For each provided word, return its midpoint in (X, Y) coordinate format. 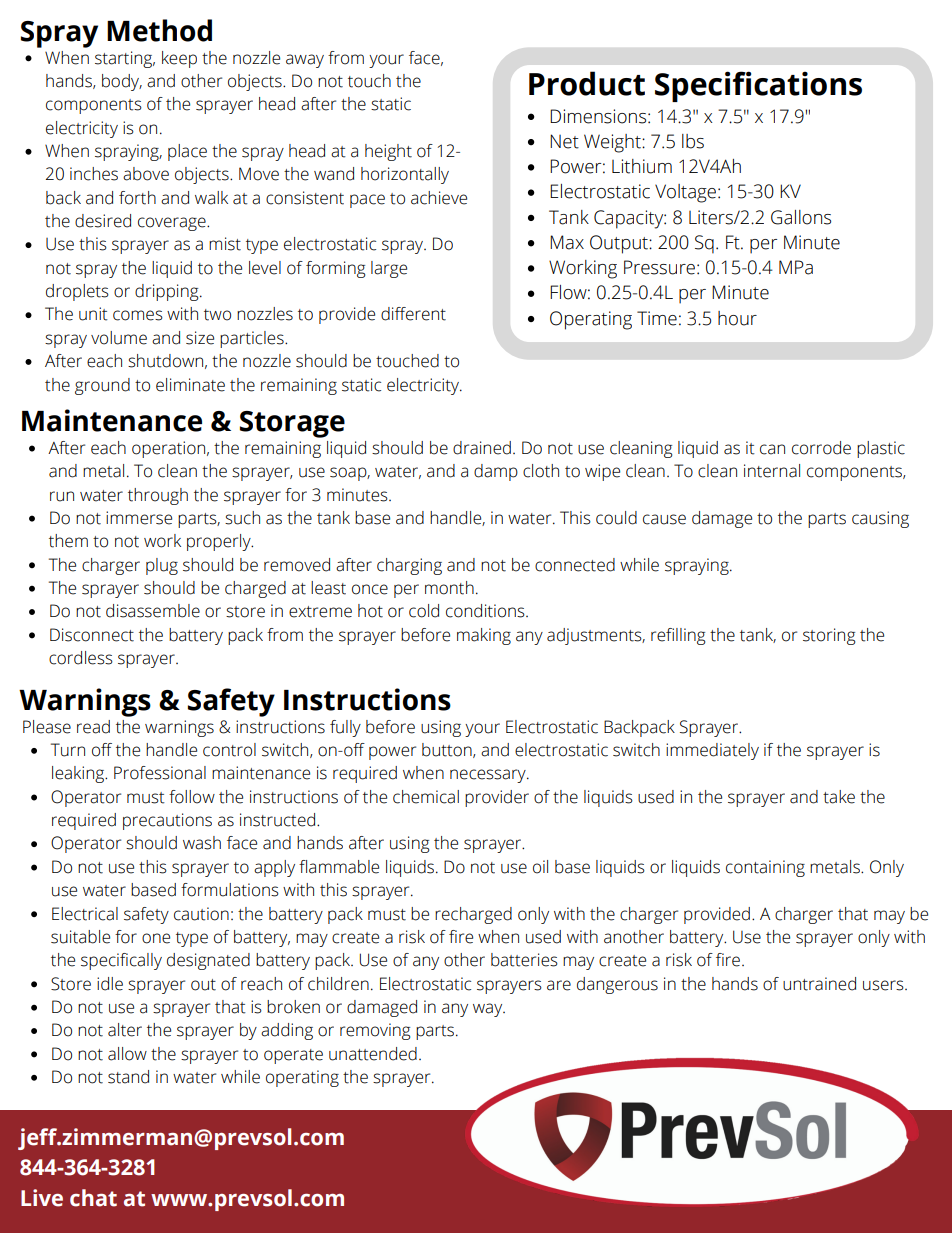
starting (125, 59)
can (772, 449)
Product (587, 83)
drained (482, 448)
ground (102, 386)
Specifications (758, 86)
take (839, 797)
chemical (426, 797)
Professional (160, 773)
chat (93, 1198)
